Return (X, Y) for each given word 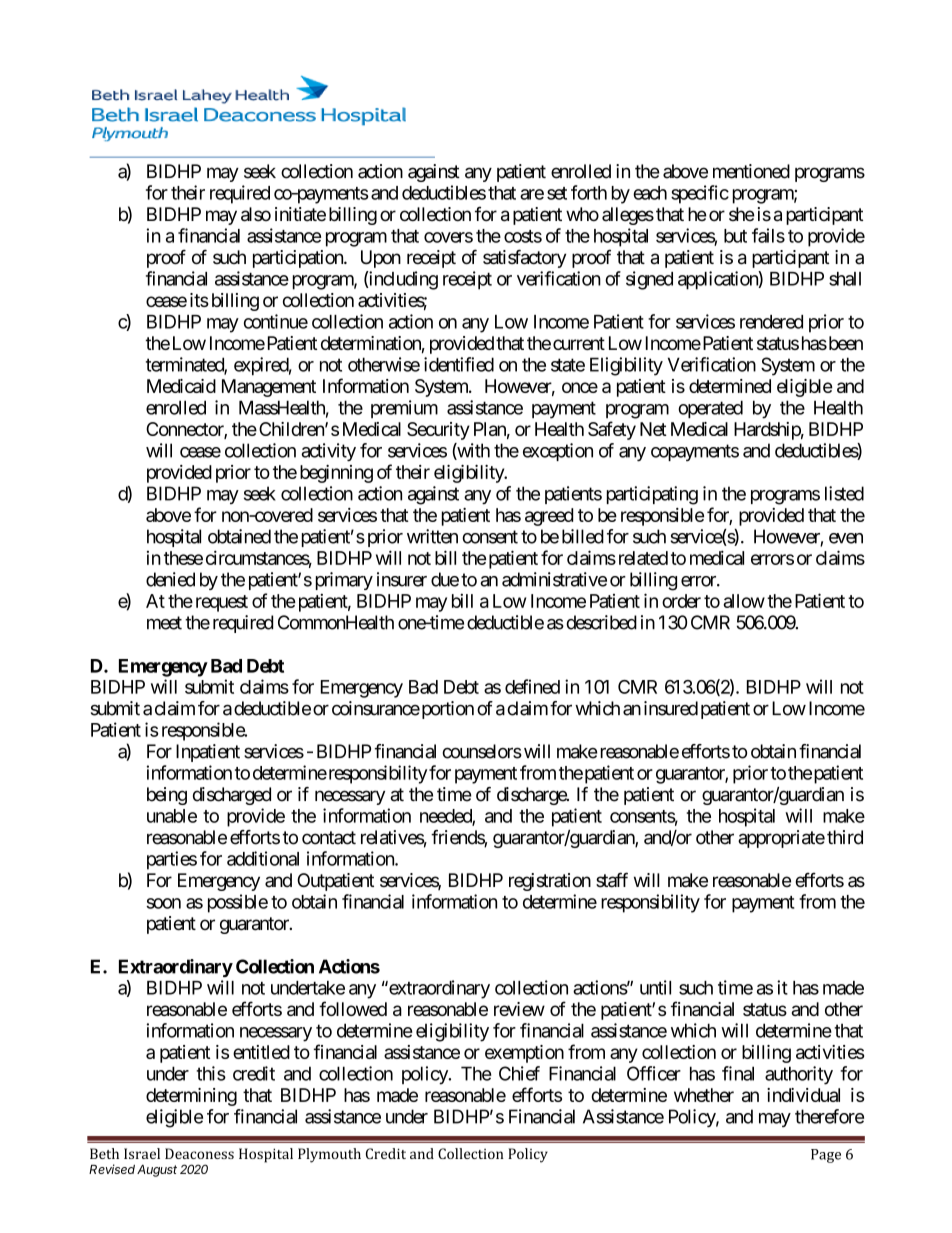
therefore (829, 1116)
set (557, 193)
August (157, 1171)
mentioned (751, 171)
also (256, 214)
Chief (519, 1073)
